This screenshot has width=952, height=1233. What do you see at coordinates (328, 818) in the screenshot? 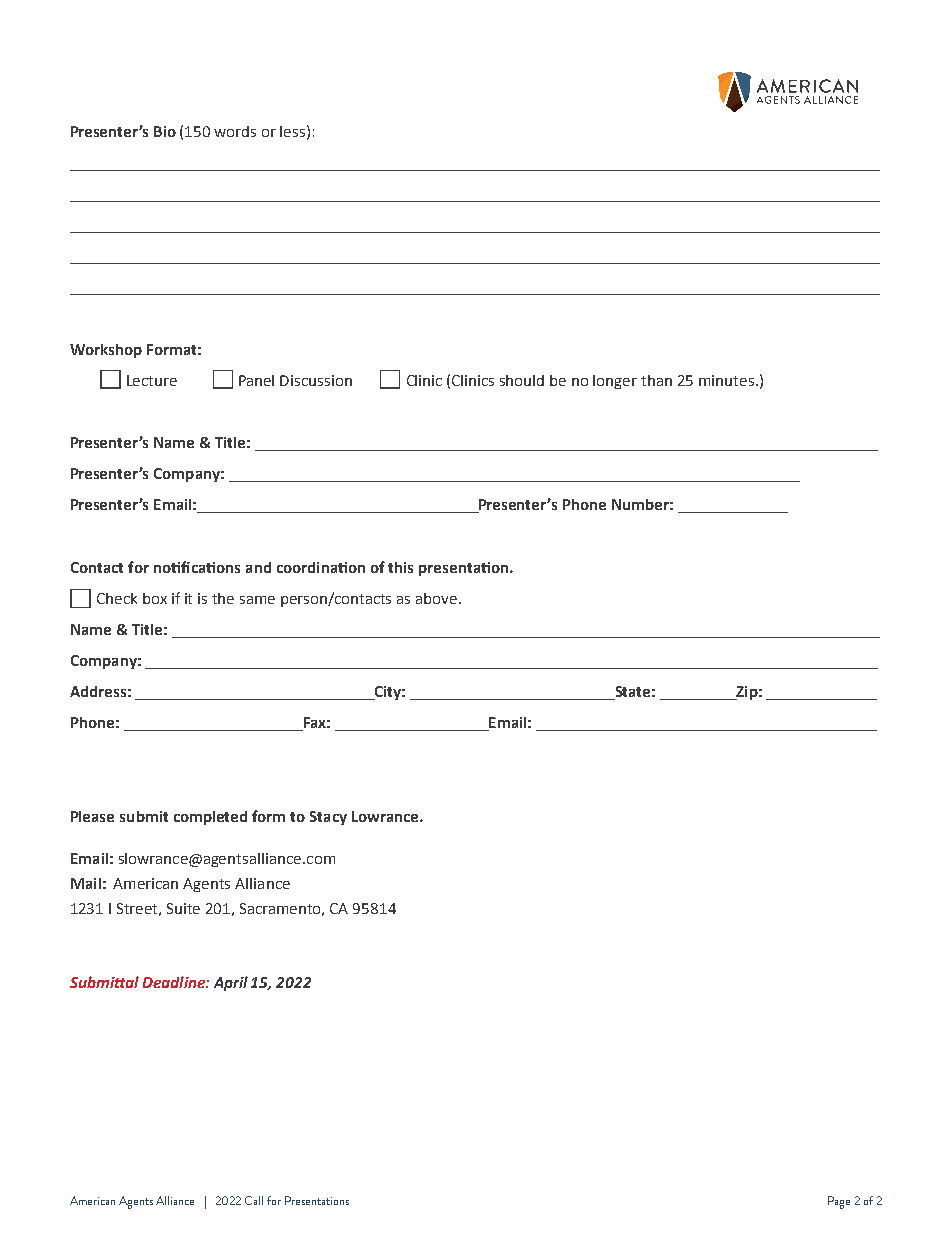
I see `Stacy` at bounding box center [328, 818].
